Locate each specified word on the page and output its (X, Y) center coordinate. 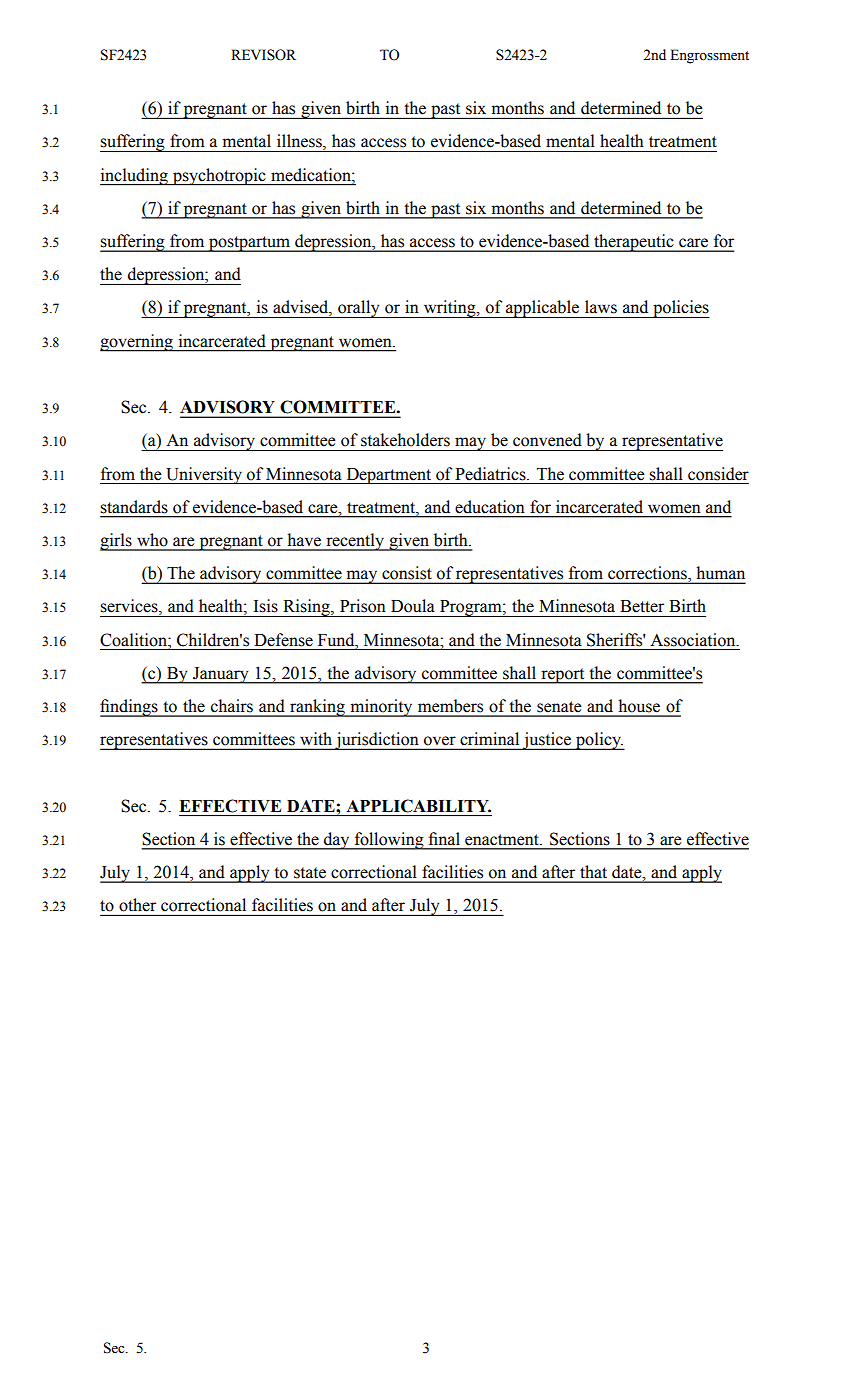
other (137, 904)
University (204, 475)
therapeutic (634, 243)
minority (381, 708)
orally (359, 309)
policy (598, 741)
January (221, 675)
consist (406, 572)
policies (680, 309)
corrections (648, 572)
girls (117, 542)
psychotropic (219, 177)
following (389, 841)
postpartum (249, 244)
